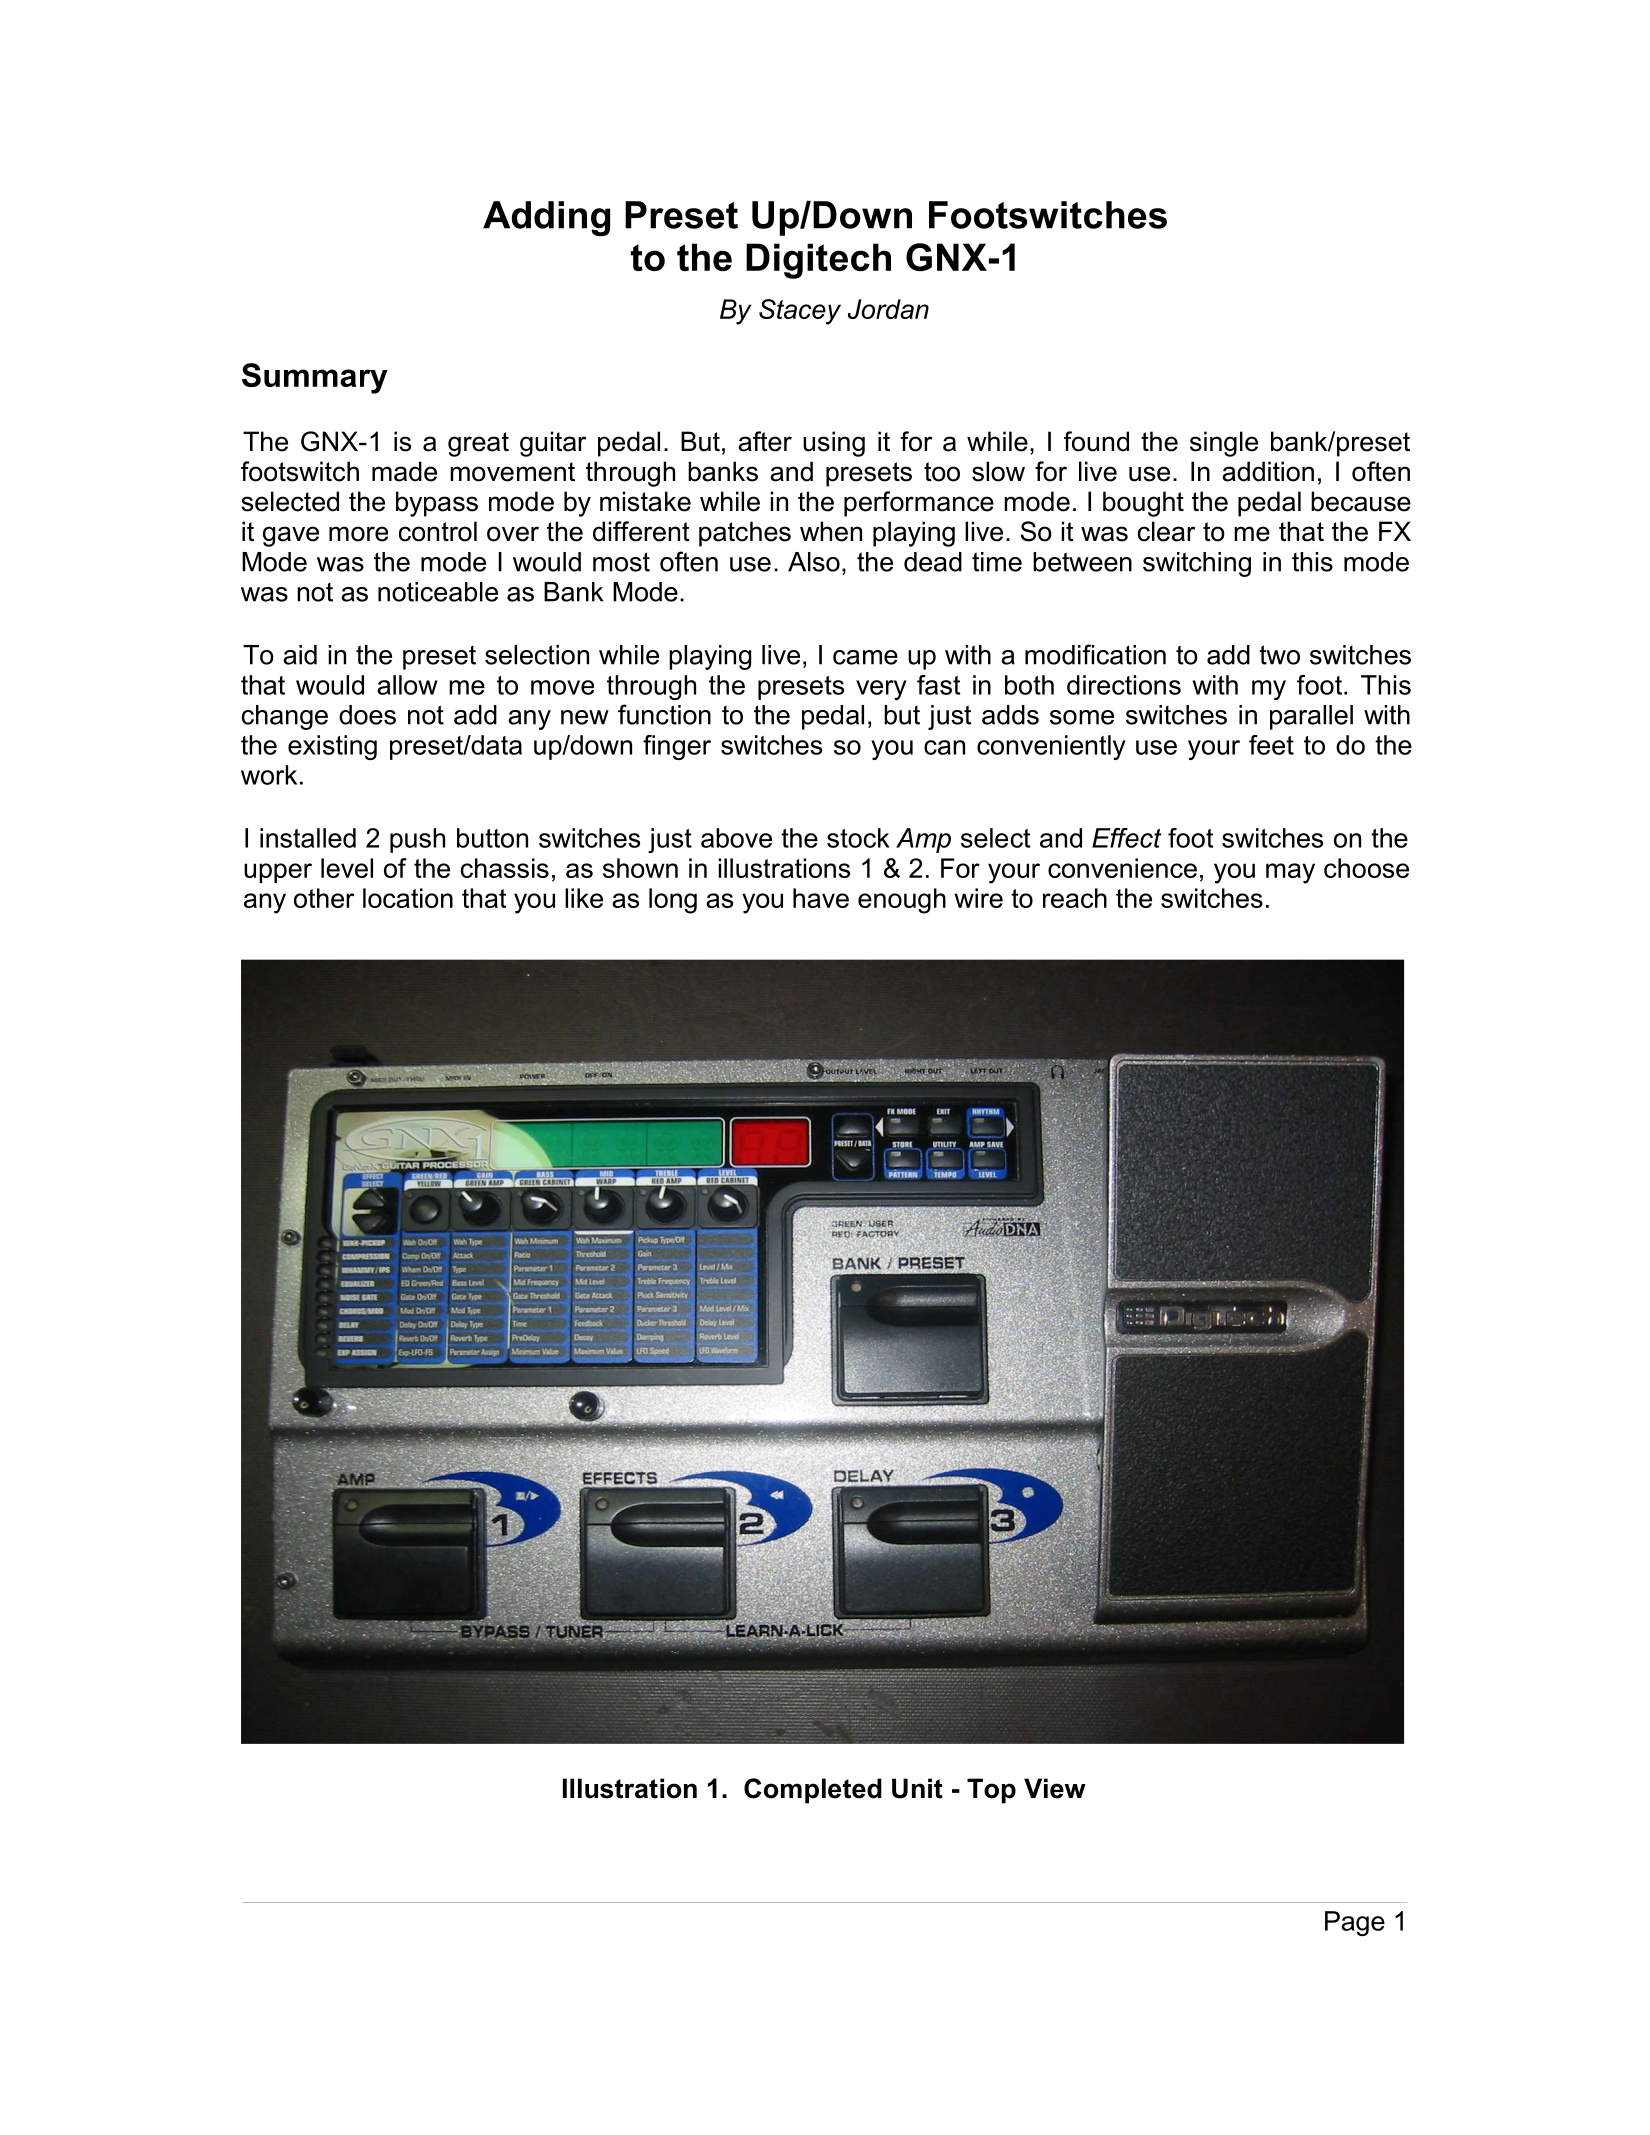  I want to click on may, so click(1290, 873).
